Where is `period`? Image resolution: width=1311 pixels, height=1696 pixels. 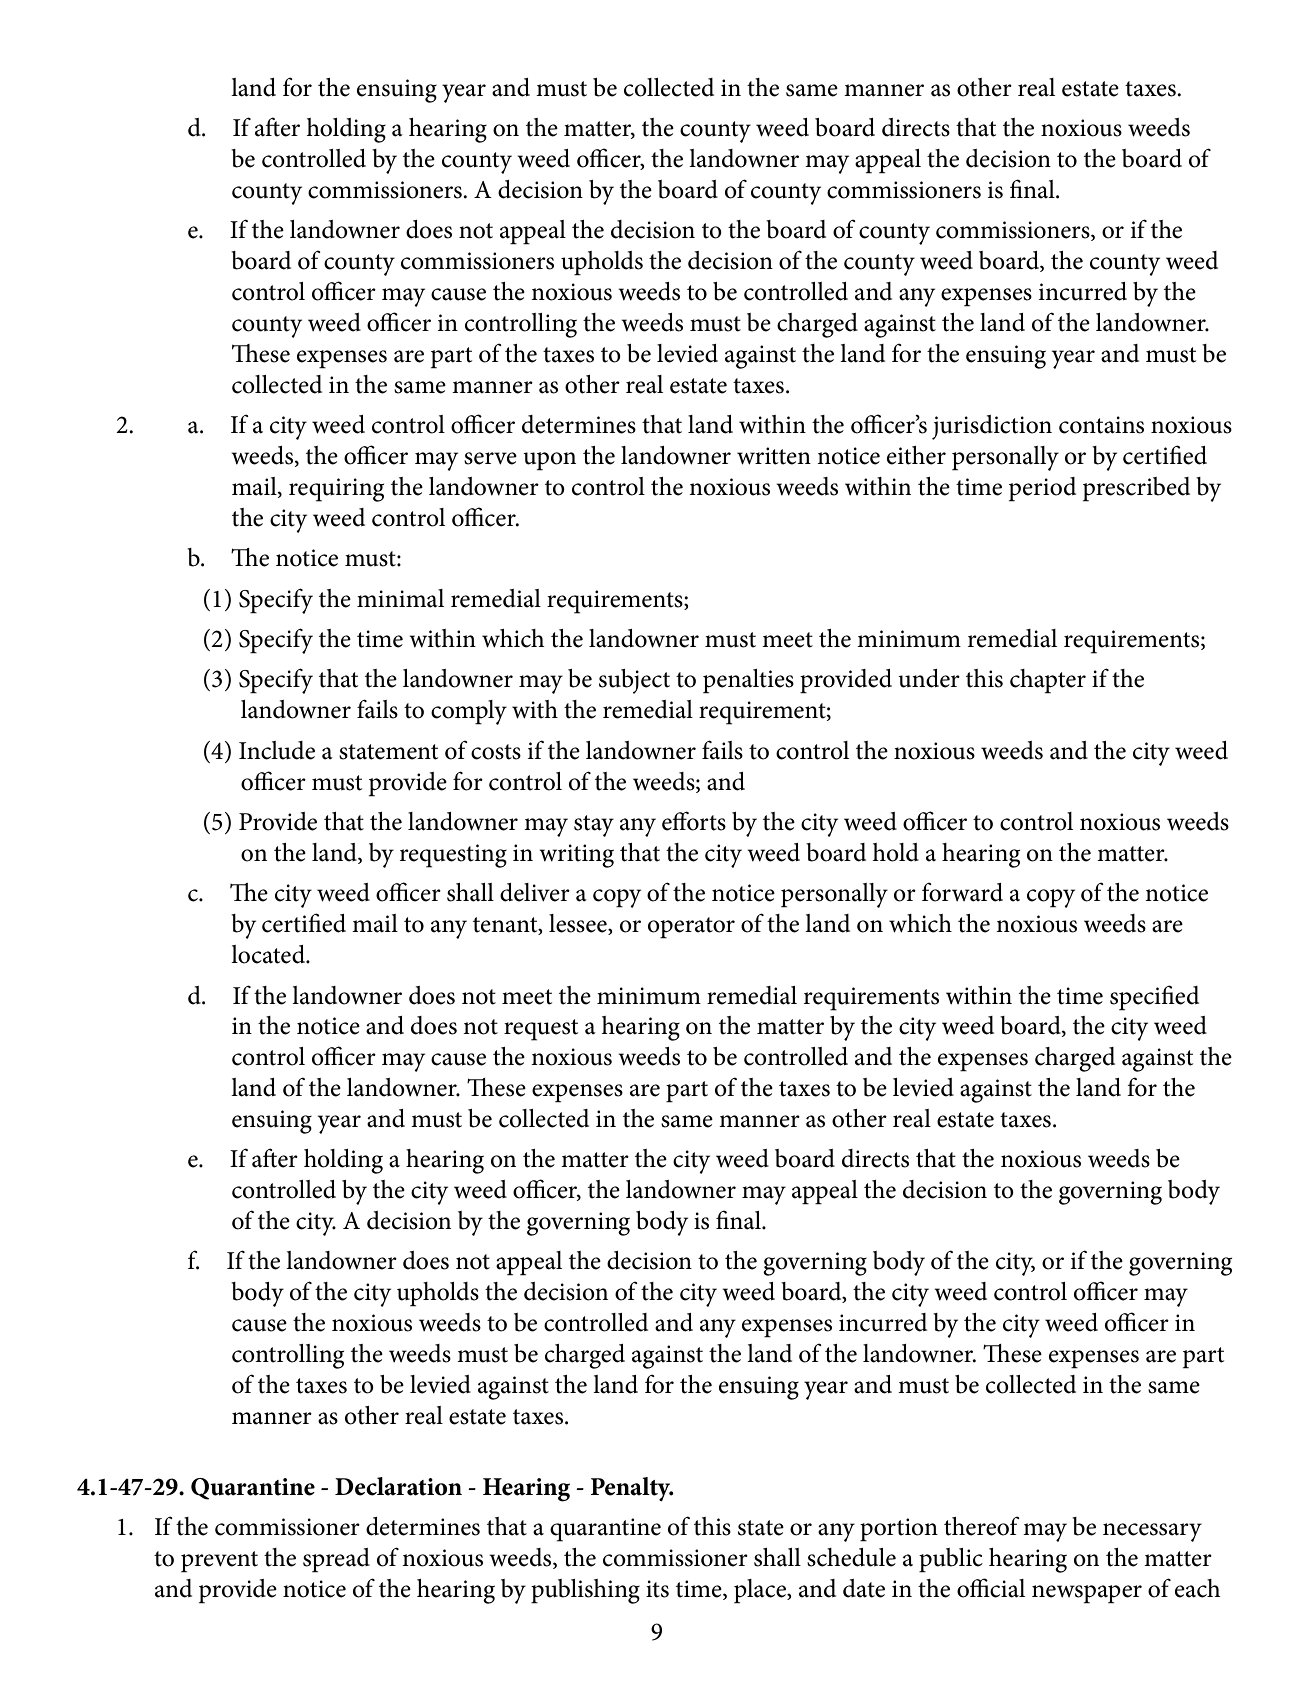
period is located at coordinates (1042, 489).
